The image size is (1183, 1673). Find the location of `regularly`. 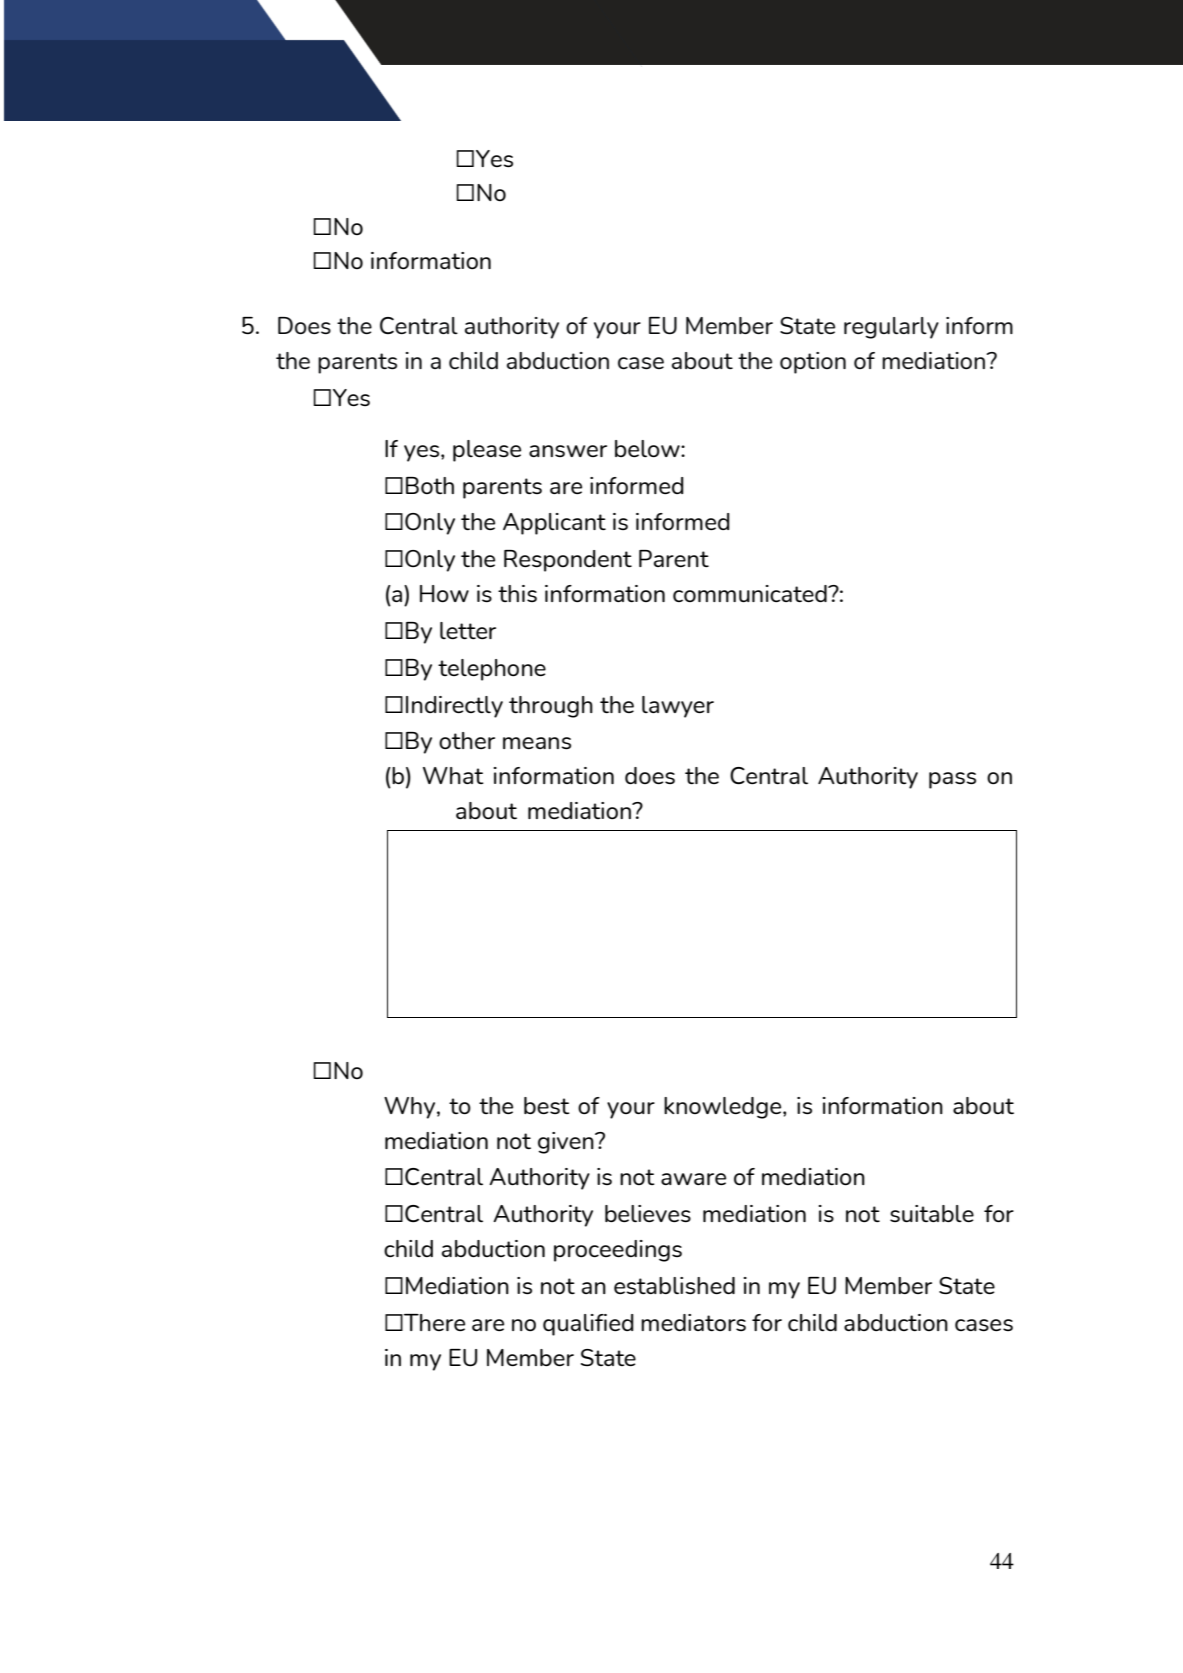

regularly is located at coordinates (891, 328).
